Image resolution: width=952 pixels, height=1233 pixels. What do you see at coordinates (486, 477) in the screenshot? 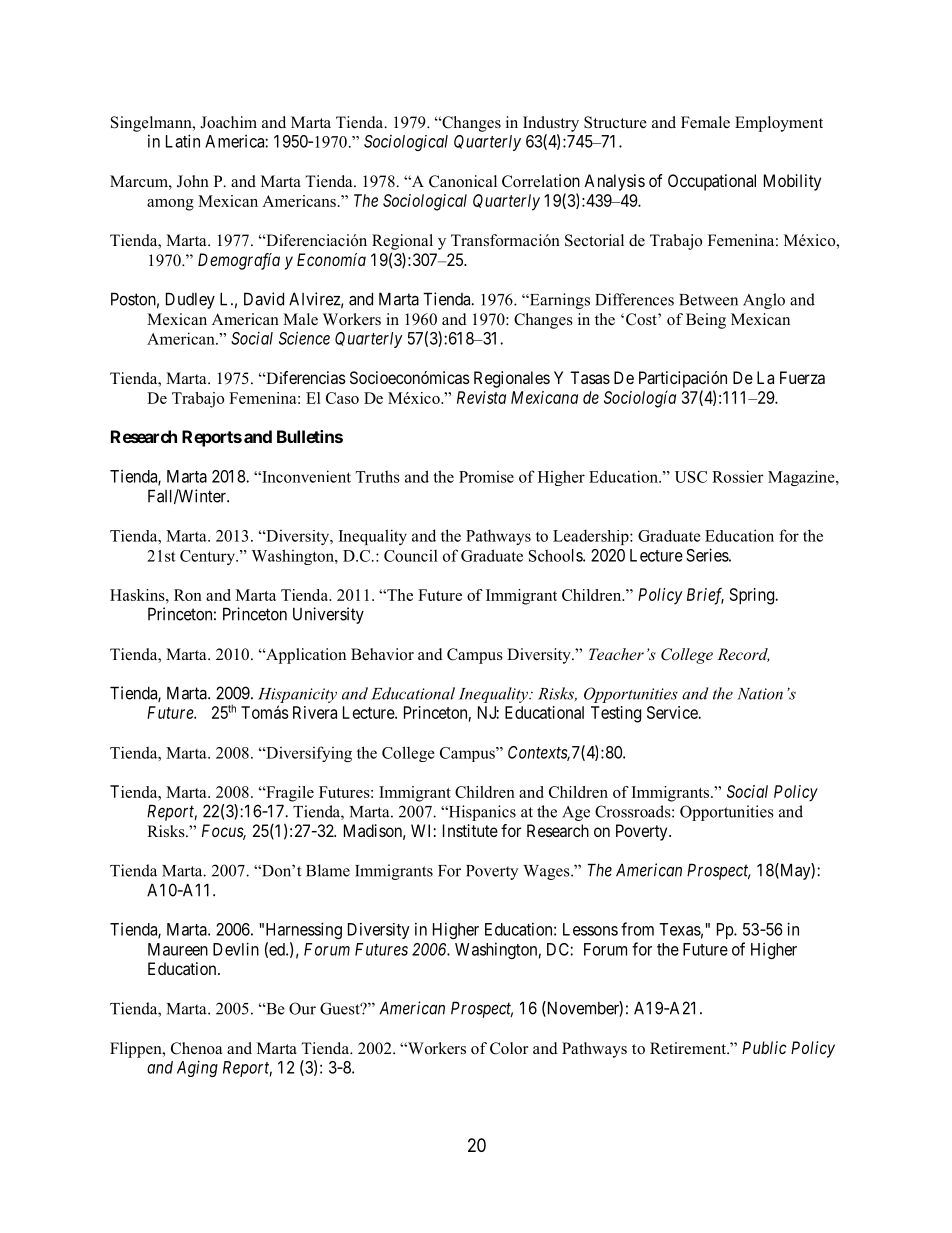
I see `Promise` at bounding box center [486, 477].
